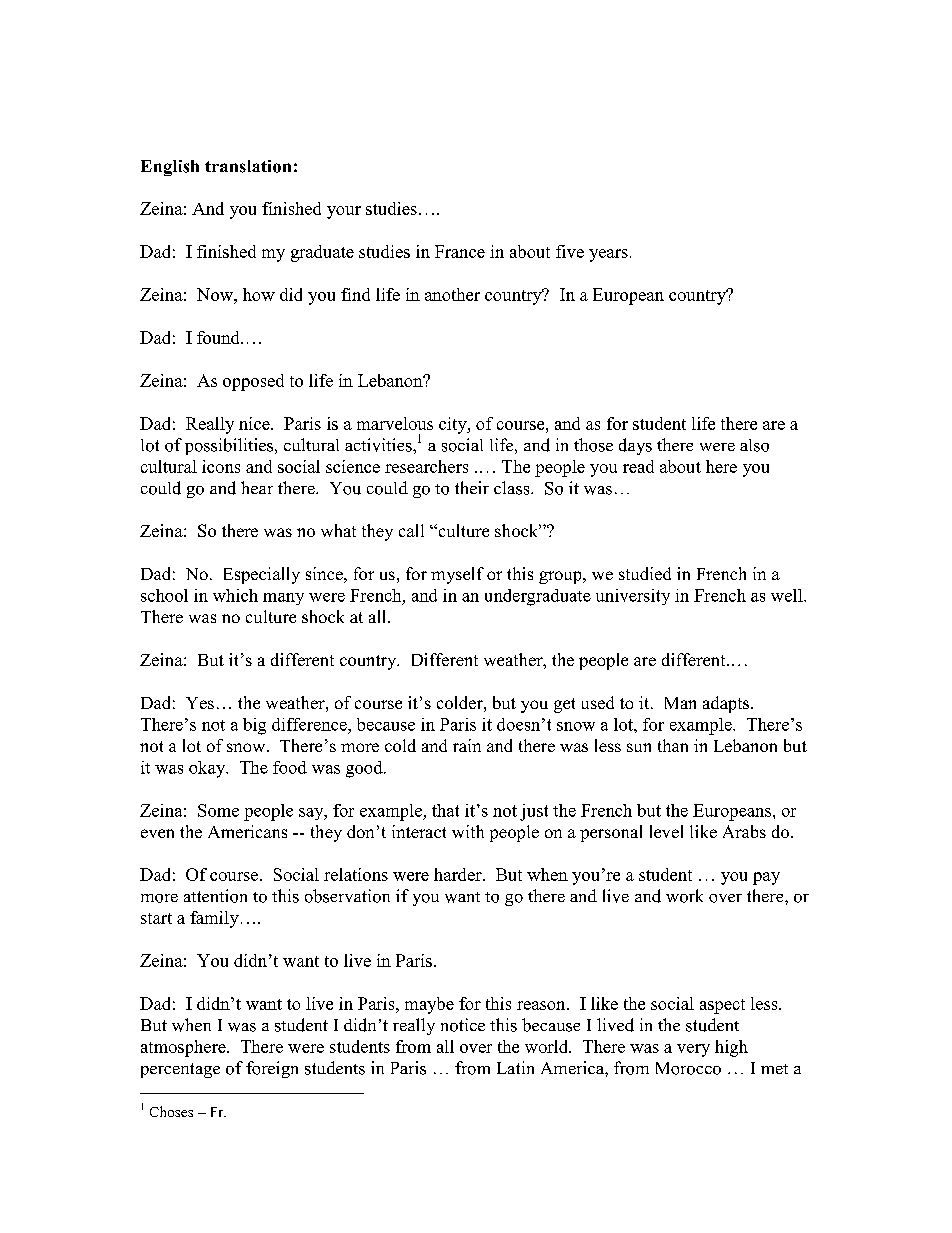 This screenshot has width=952, height=1233. I want to click on France, so click(460, 251).
